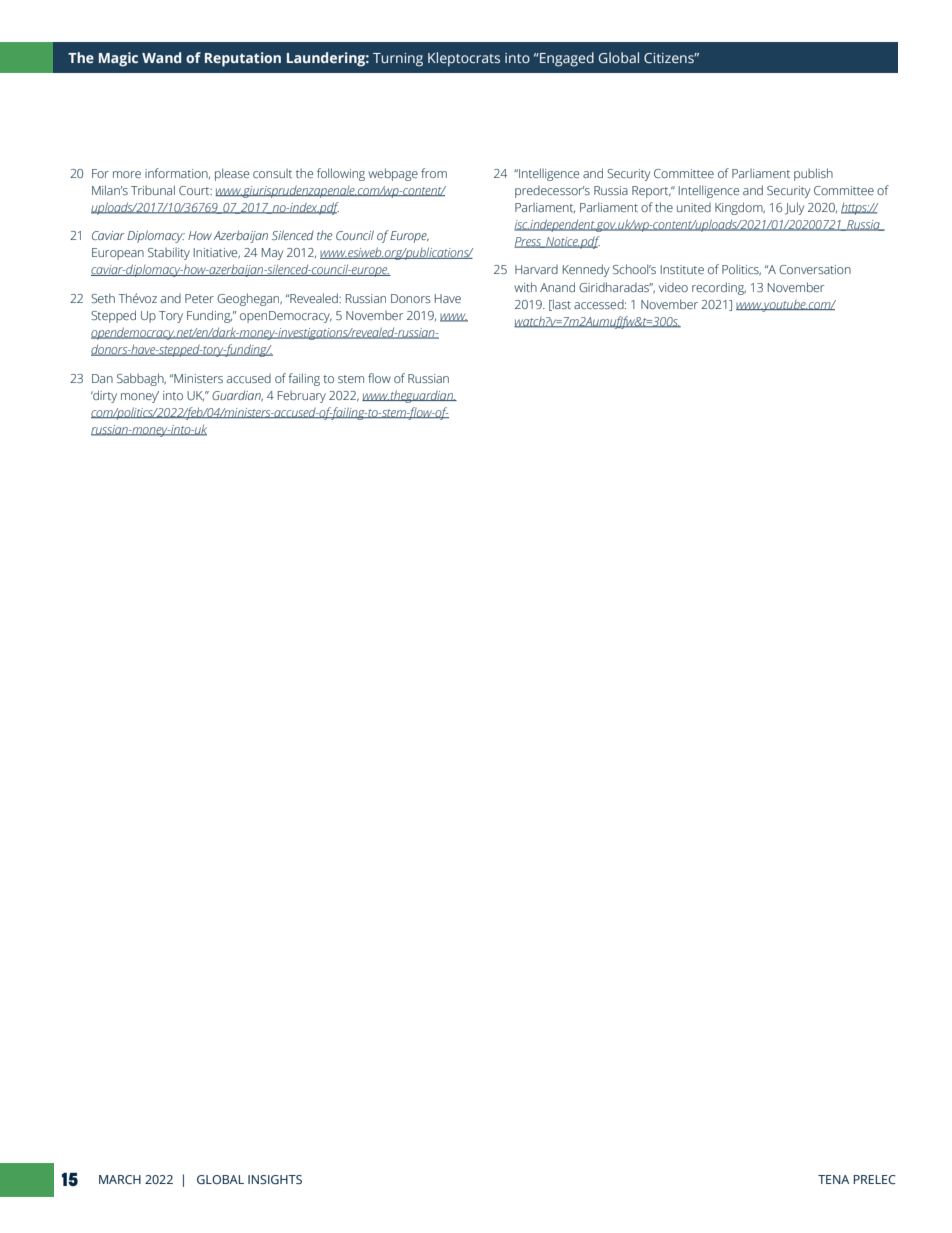  What do you see at coordinates (102, 378) in the image?
I see `Dan` at bounding box center [102, 378].
